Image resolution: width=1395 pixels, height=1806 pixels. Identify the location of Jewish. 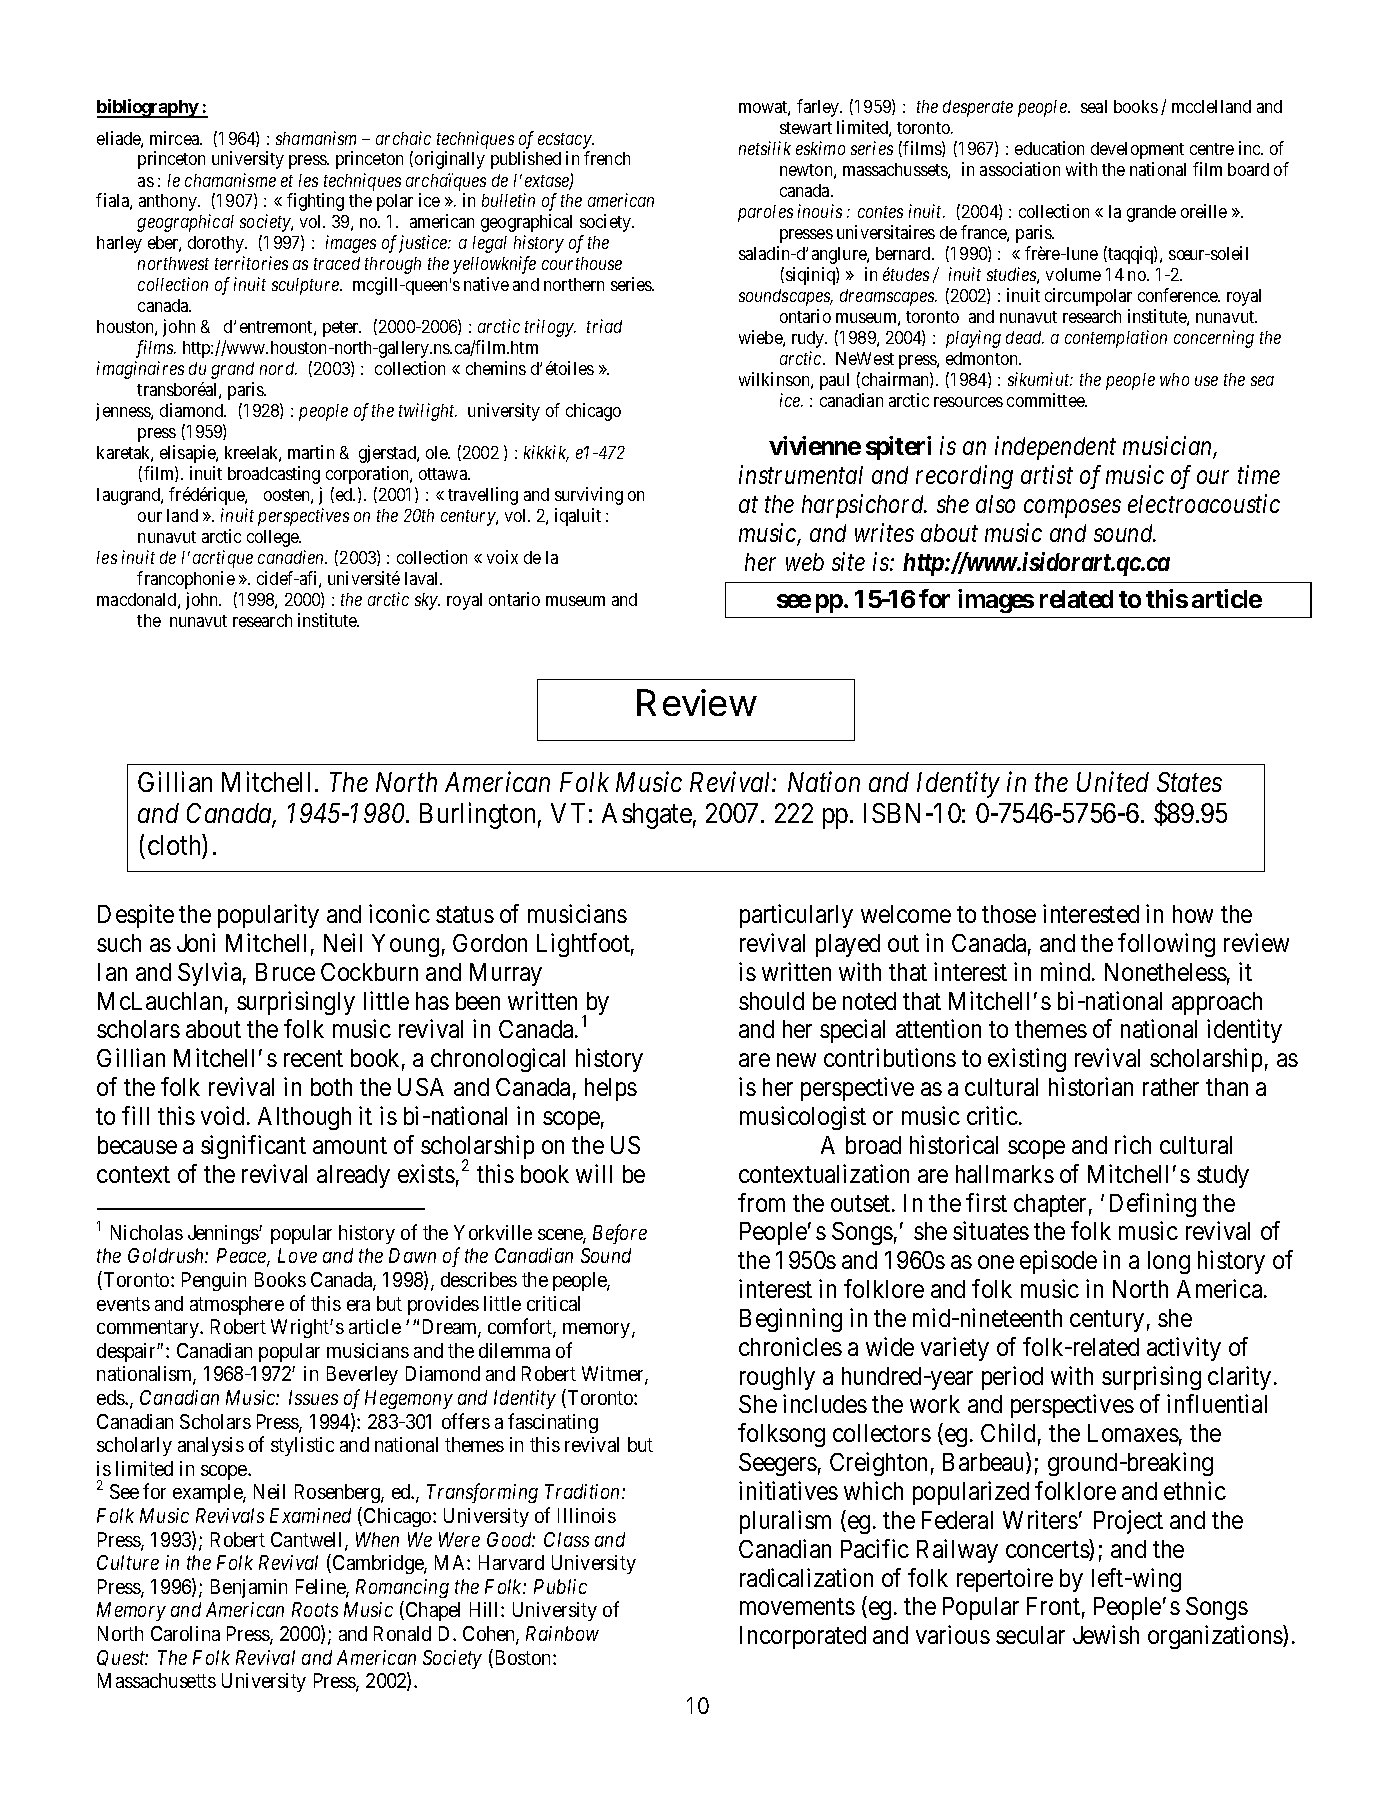
(1106, 1634).
